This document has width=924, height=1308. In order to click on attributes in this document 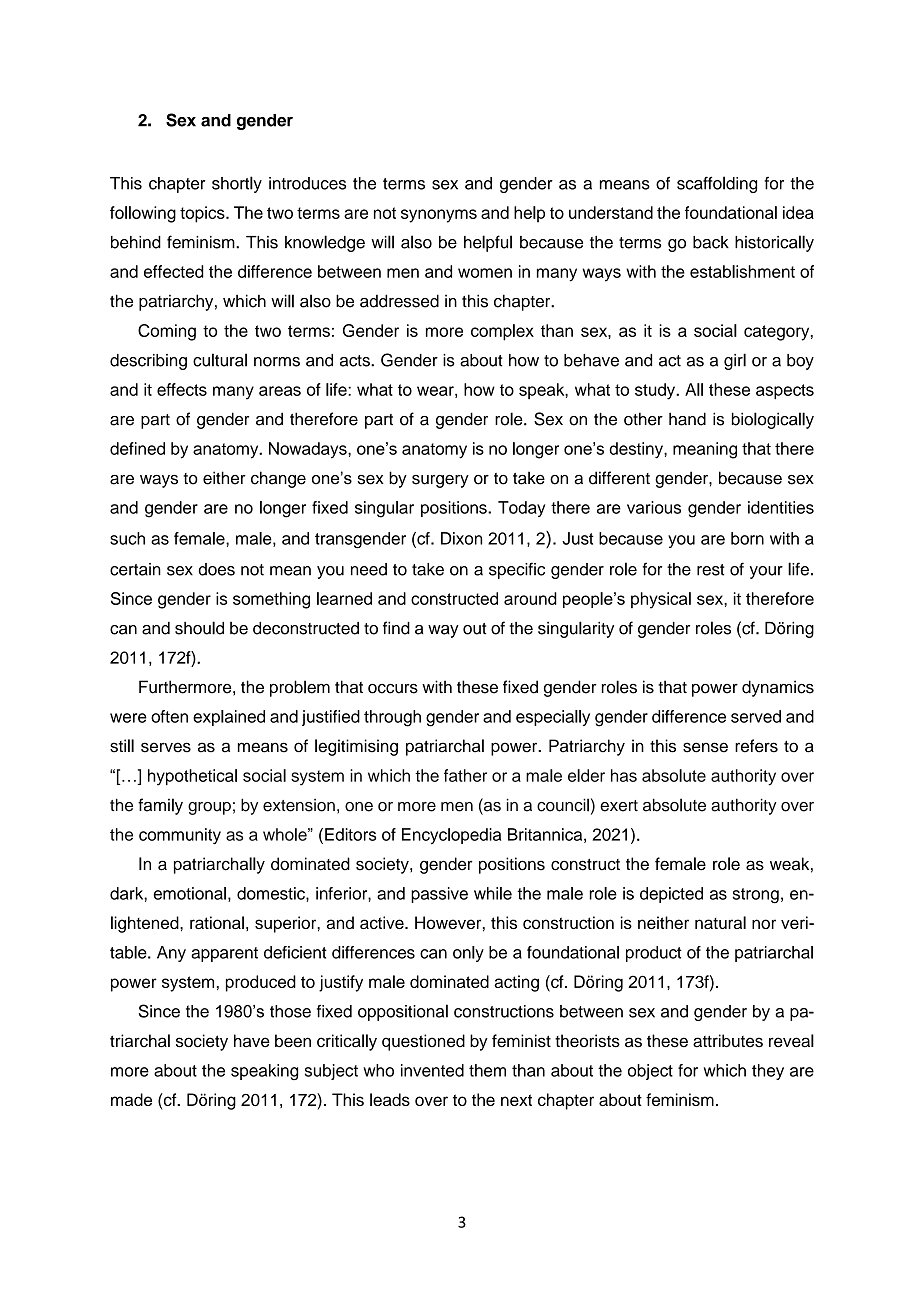, I will do `click(728, 1041)`.
